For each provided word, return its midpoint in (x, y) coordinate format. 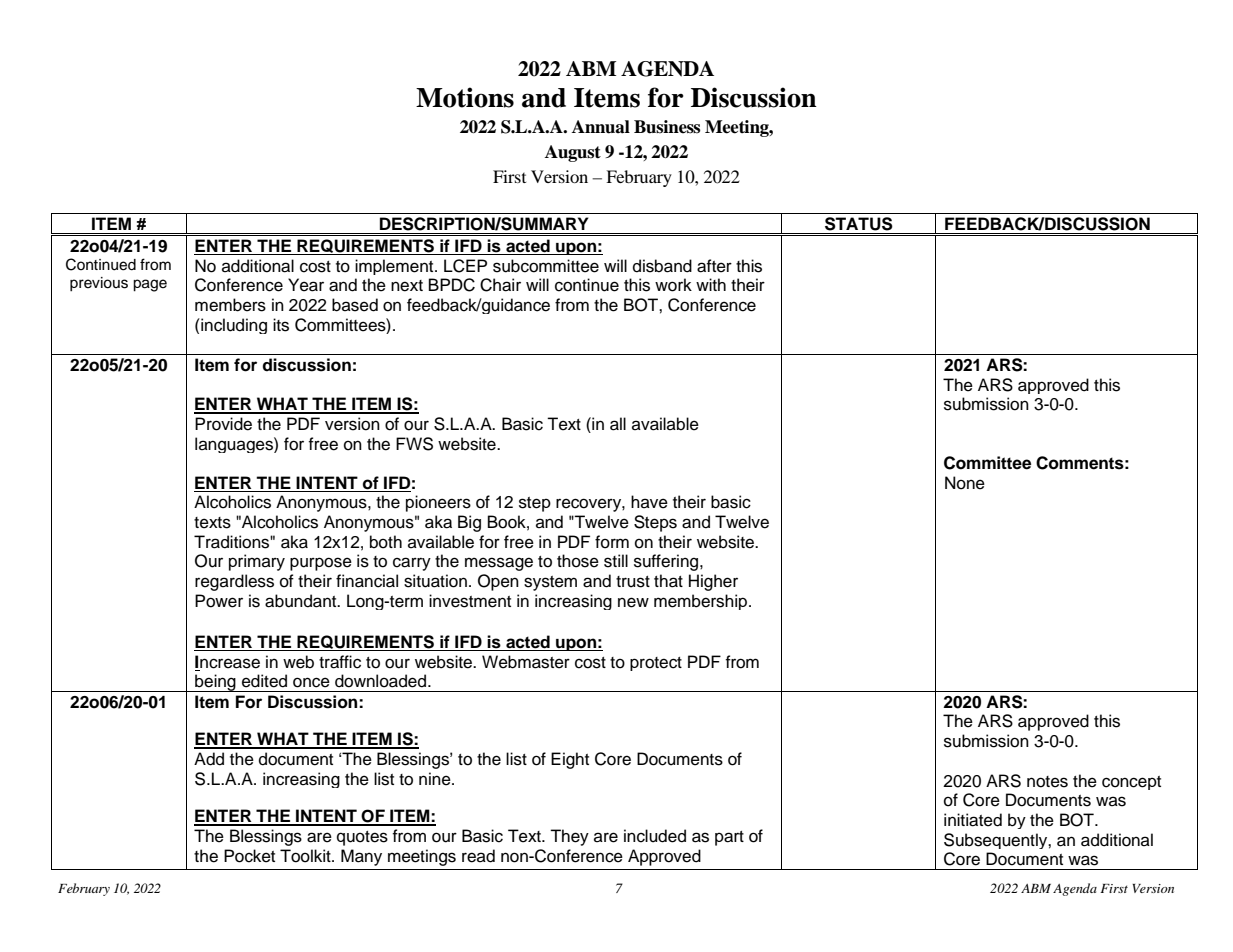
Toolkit (306, 856)
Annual (601, 127)
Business (667, 127)
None (965, 483)
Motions (465, 97)
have (649, 502)
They (569, 837)
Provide (223, 424)
